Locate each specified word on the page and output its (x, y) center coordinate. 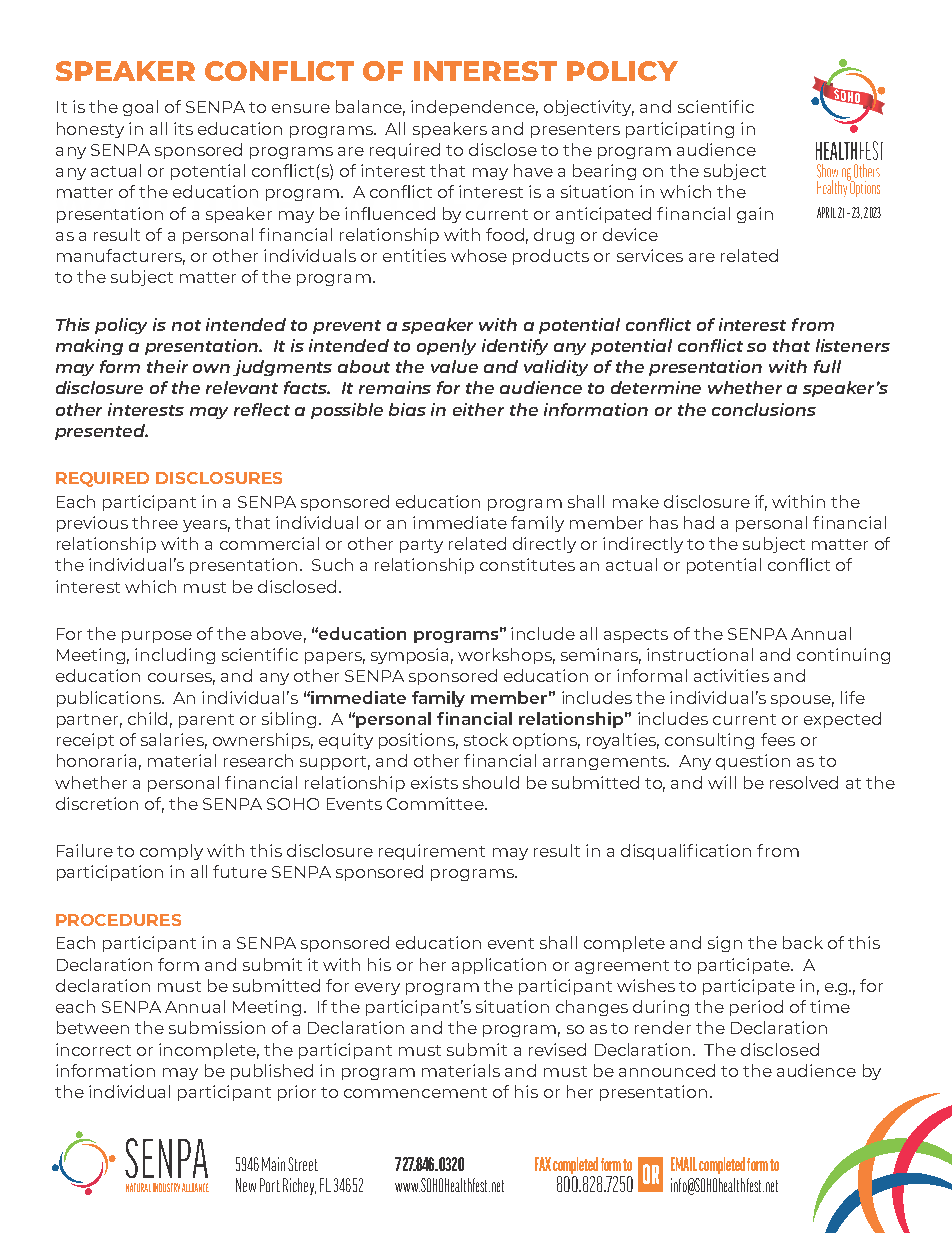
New (246, 1185)
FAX (543, 1164)
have (533, 170)
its (183, 128)
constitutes (527, 564)
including (175, 656)
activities (731, 675)
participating (680, 130)
